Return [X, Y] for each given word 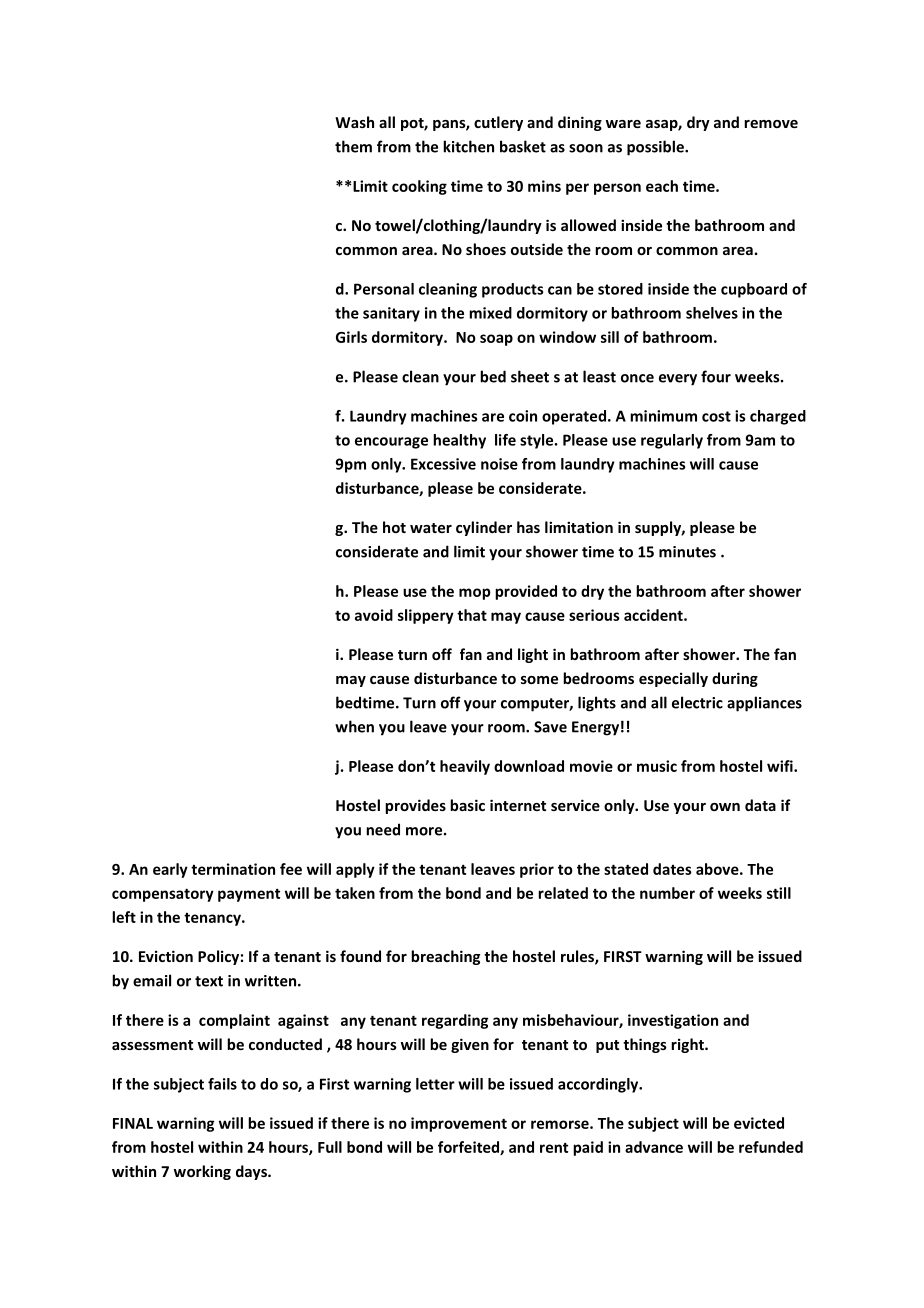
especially [673, 679]
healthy [459, 441]
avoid [374, 615]
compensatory [163, 895]
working [202, 1172]
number [667, 893]
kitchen [468, 146]
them [353, 146]
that [472, 615]
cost [716, 416]
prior [537, 870]
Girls [351, 337]
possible [656, 148]
